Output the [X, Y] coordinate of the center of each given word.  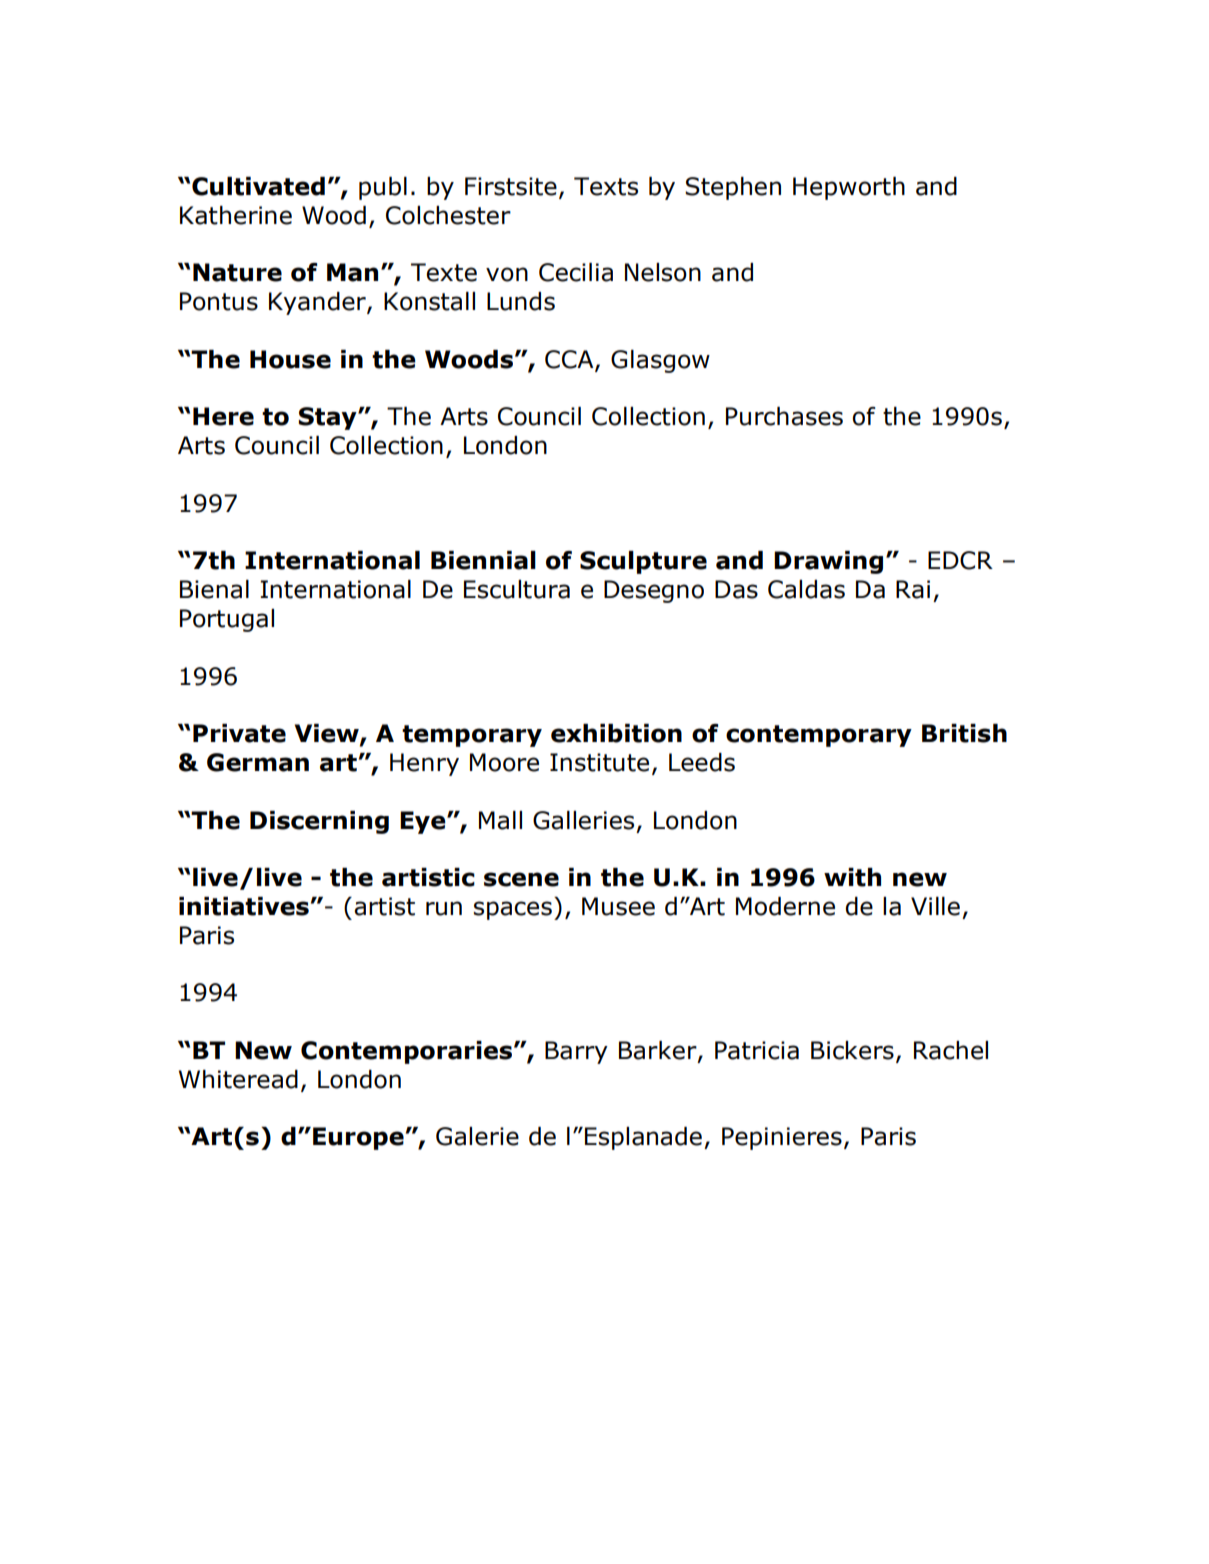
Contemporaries [408, 1052]
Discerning [319, 822]
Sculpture [643, 562]
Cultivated [258, 186]
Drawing [828, 562]
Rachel [951, 1050]
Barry [576, 1052]
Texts [606, 186]
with [852, 877]
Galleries [583, 820]
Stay [329, 418]
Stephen [733, 188]
